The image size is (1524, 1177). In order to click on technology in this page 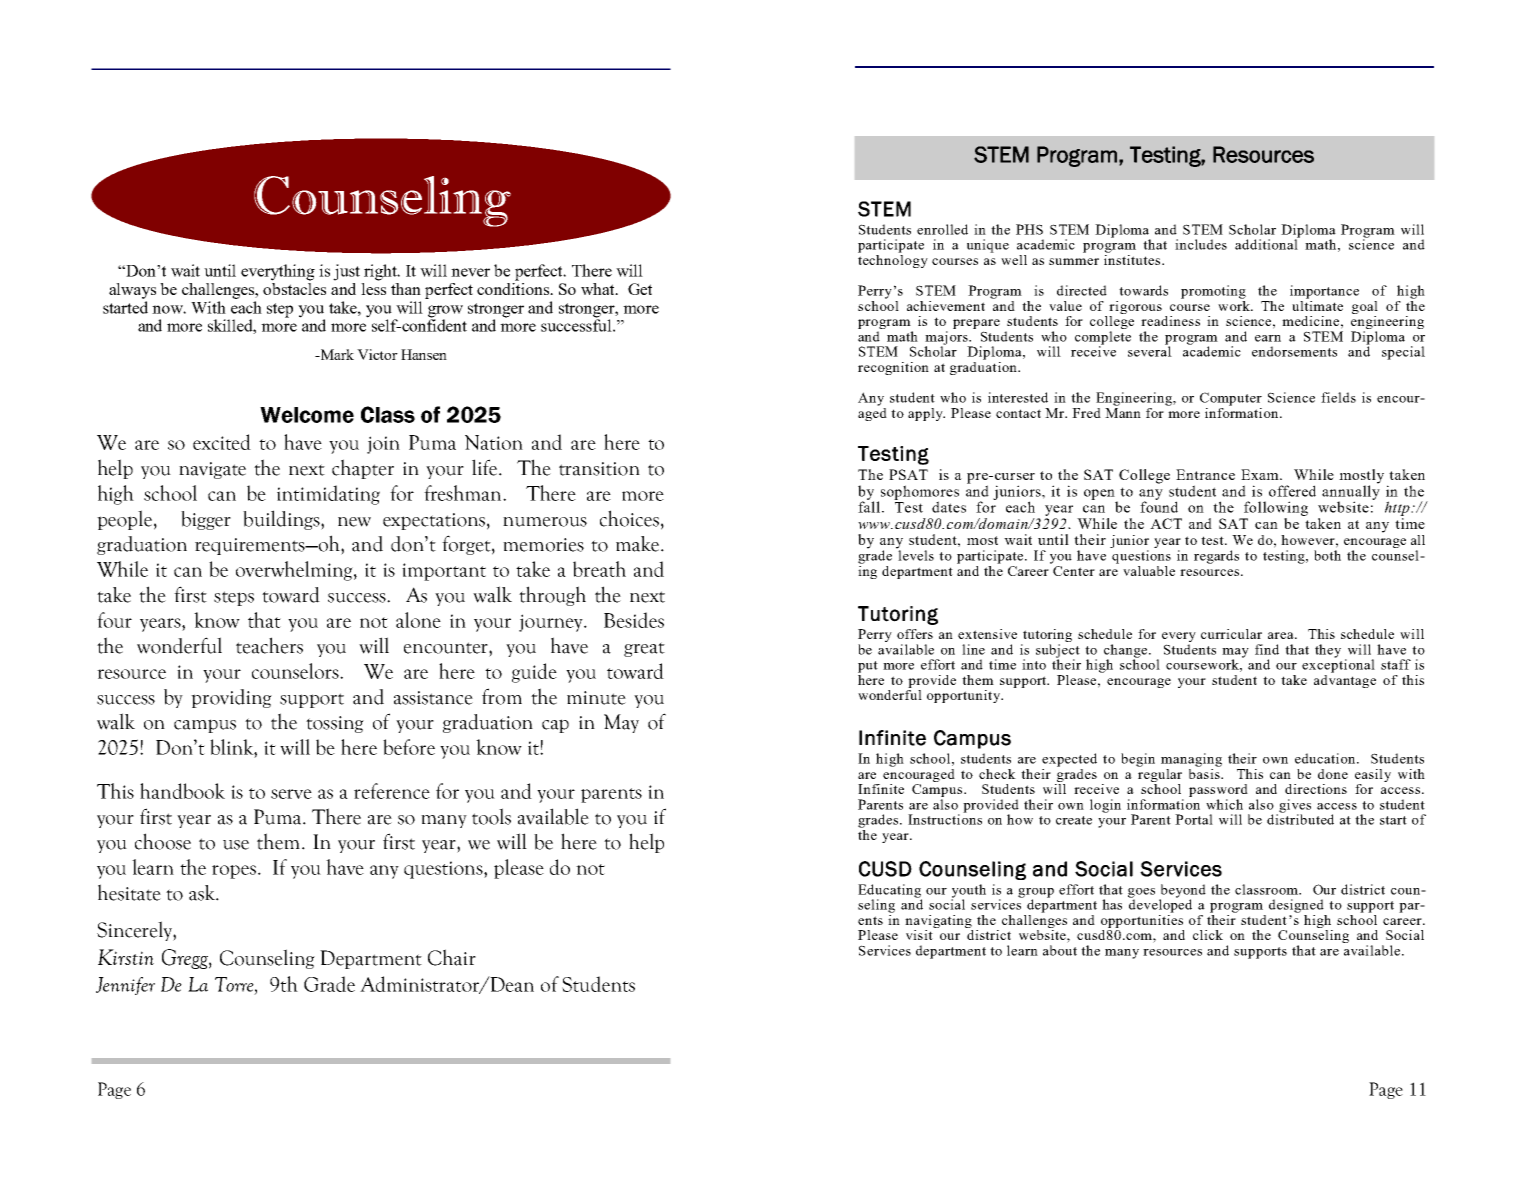, I will do `click(893, 260)`.
